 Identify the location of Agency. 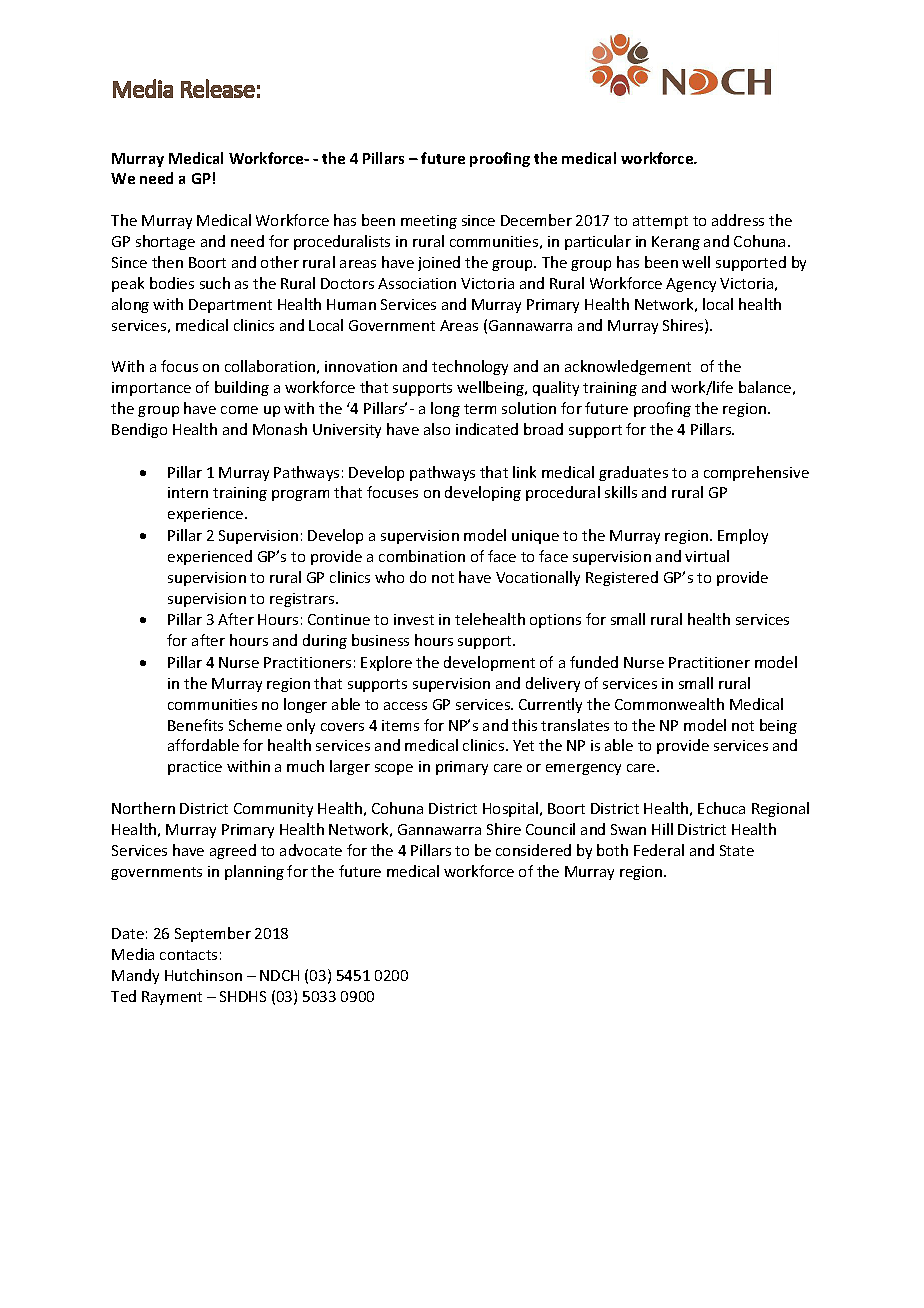
(691, 285).
